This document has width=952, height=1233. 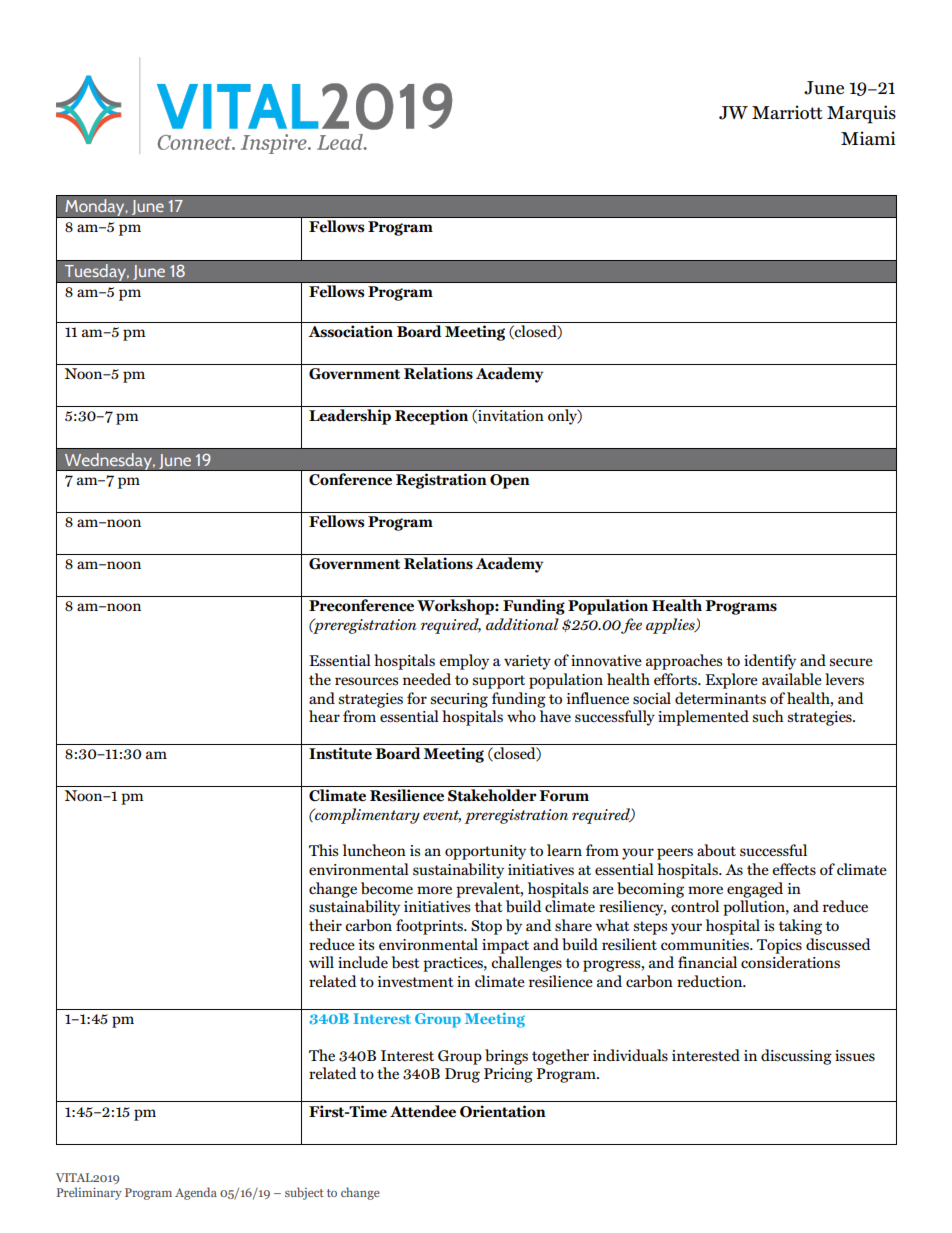 I want to click on Marriott, so click(x=787, y=112).
